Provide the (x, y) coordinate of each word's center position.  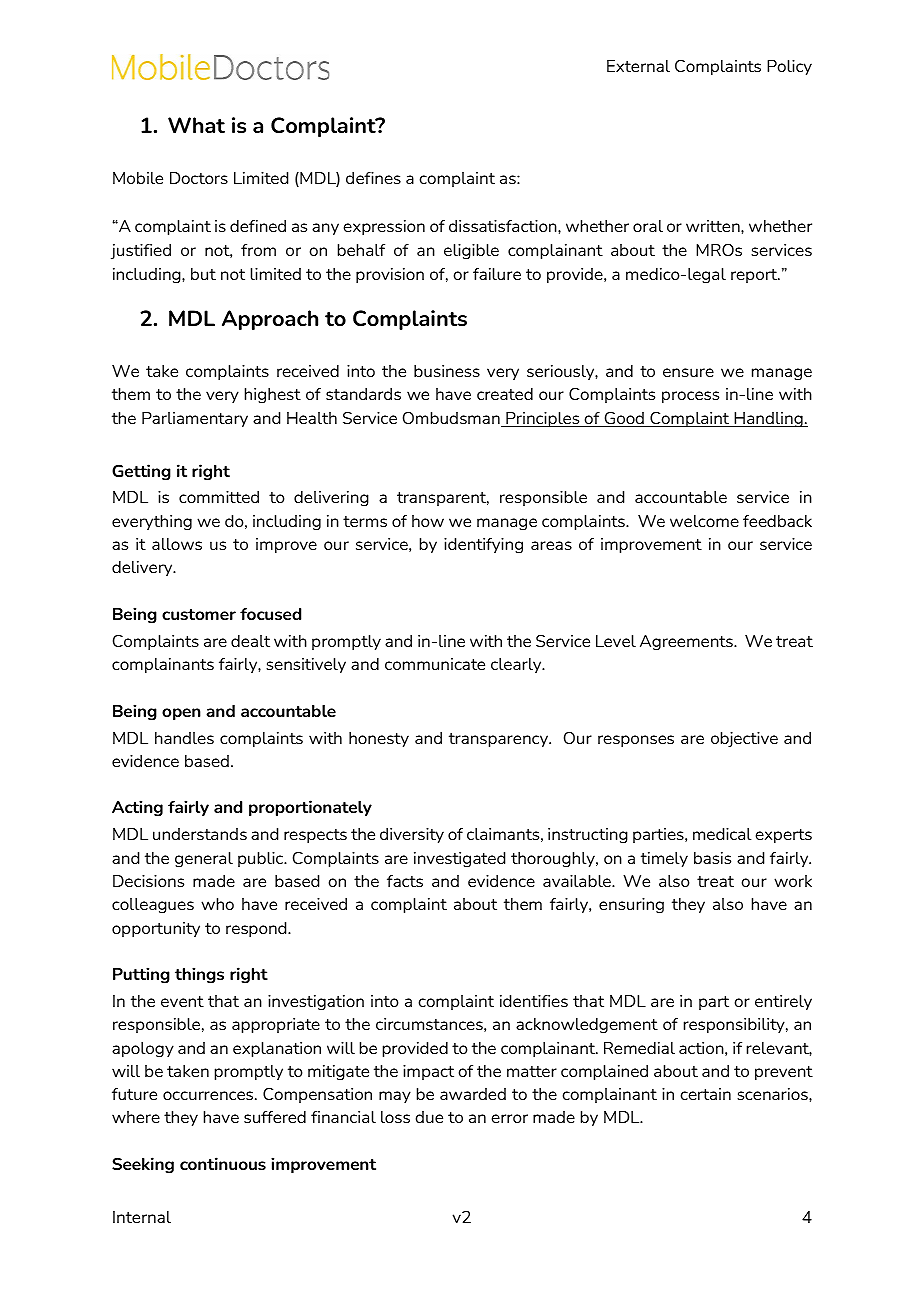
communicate (435, 664)
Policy (789, 67)
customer (199, 614)
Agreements (687, 643)
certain (705, 1094)
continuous (223, 1163)
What (196, 125)
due (429, 1117)
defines (373, 178)
